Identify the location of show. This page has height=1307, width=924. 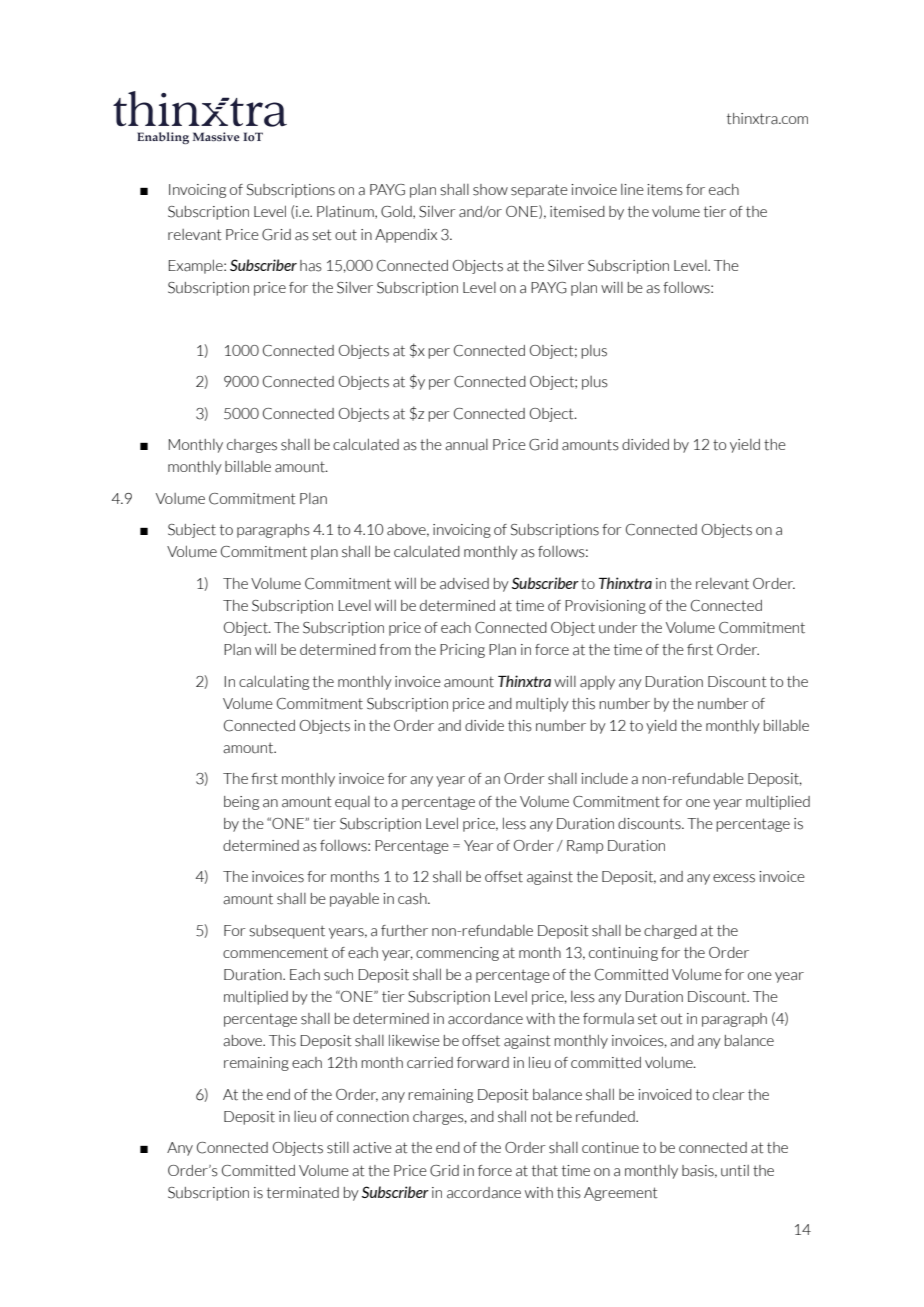
(490, 190).
